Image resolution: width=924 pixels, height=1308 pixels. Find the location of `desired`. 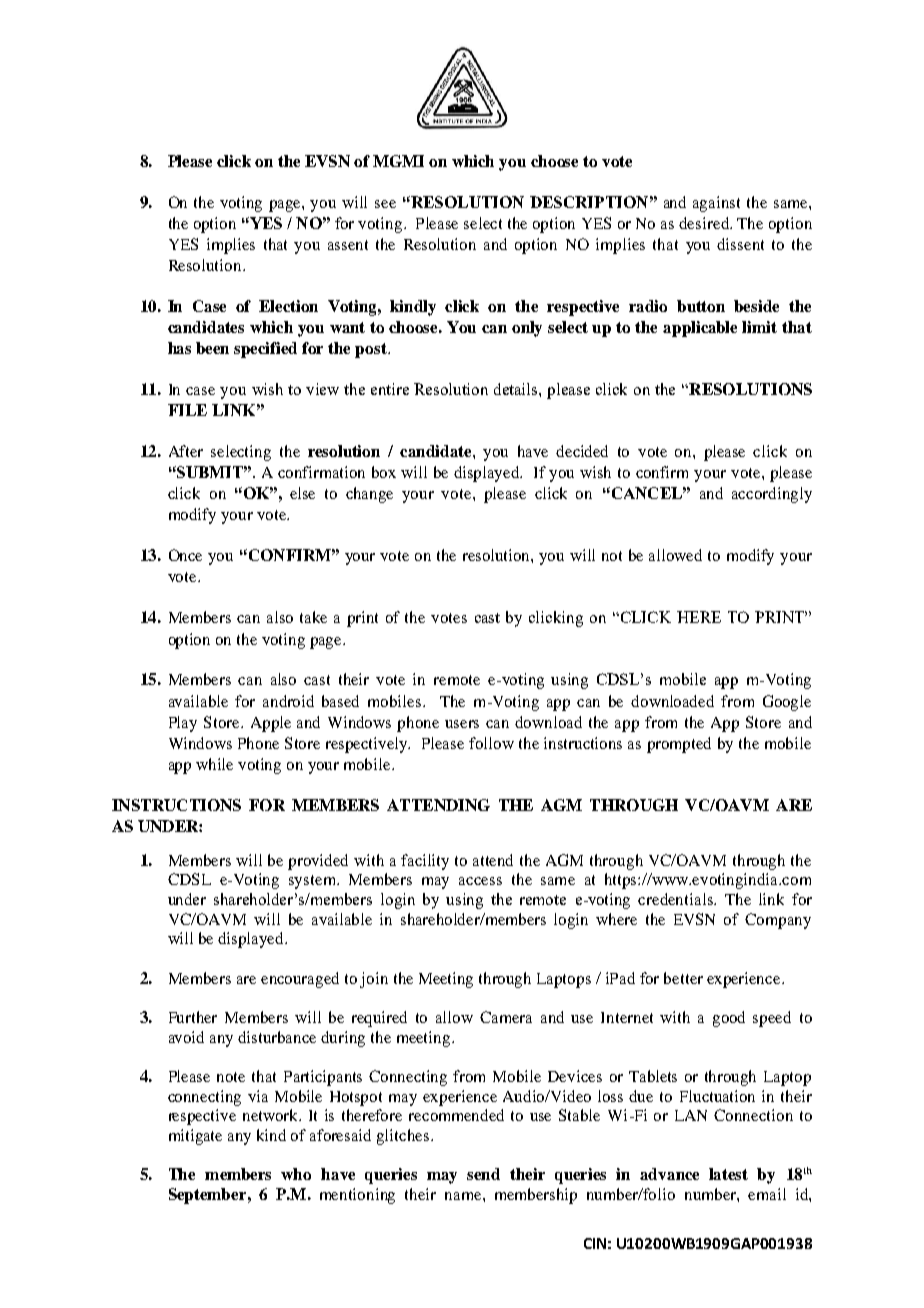

desired is located at coordinates (705, 223).
